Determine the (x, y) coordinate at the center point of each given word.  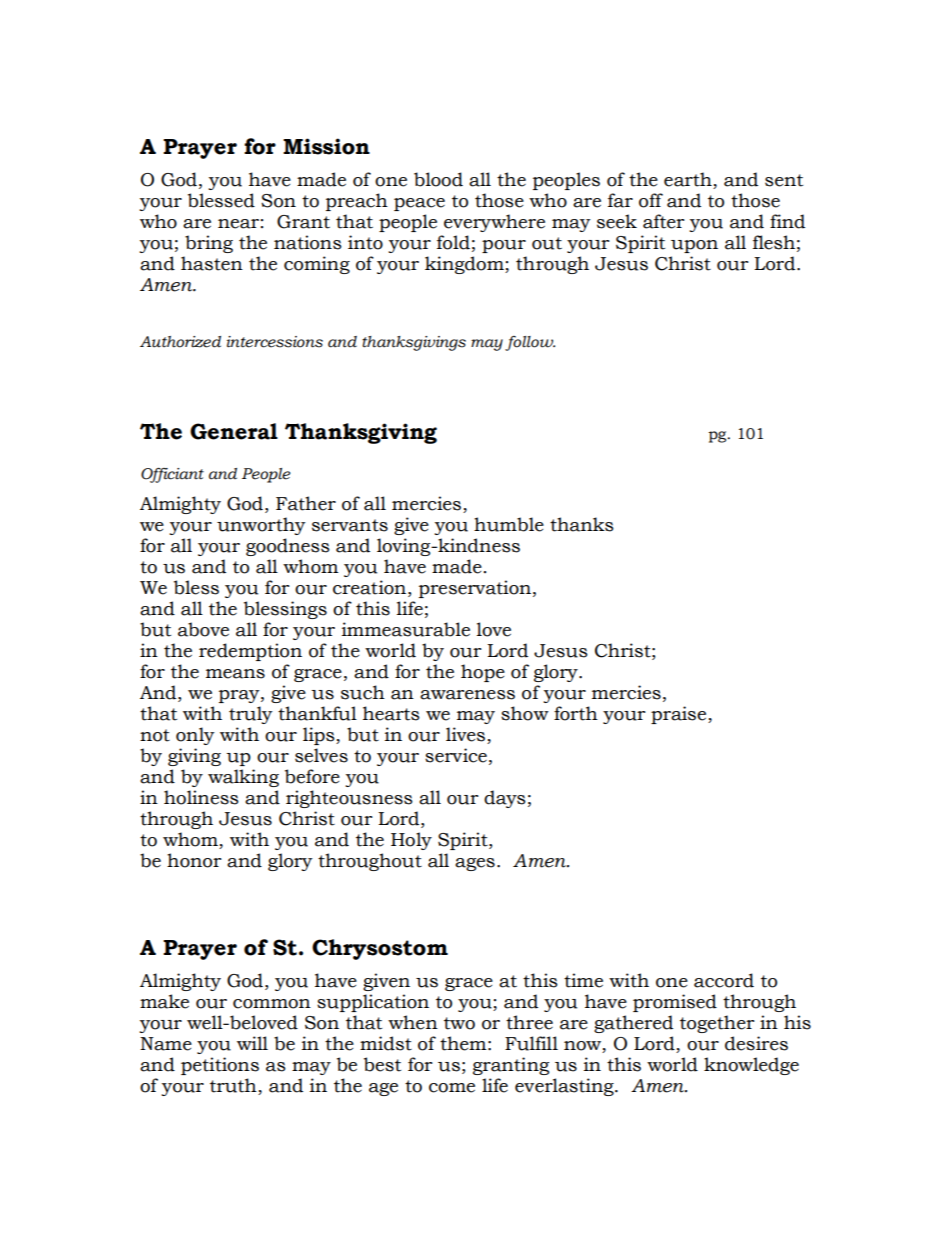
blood (438, 179)
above (203, 629)
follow (530, 343)
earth (689, 180)
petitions (220, 1066)
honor (194, 860)
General (234, 431)
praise (680, 715)
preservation (475, 589)
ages (475, 864)
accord (724, 980)
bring (209, 244)
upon (694, 246)
